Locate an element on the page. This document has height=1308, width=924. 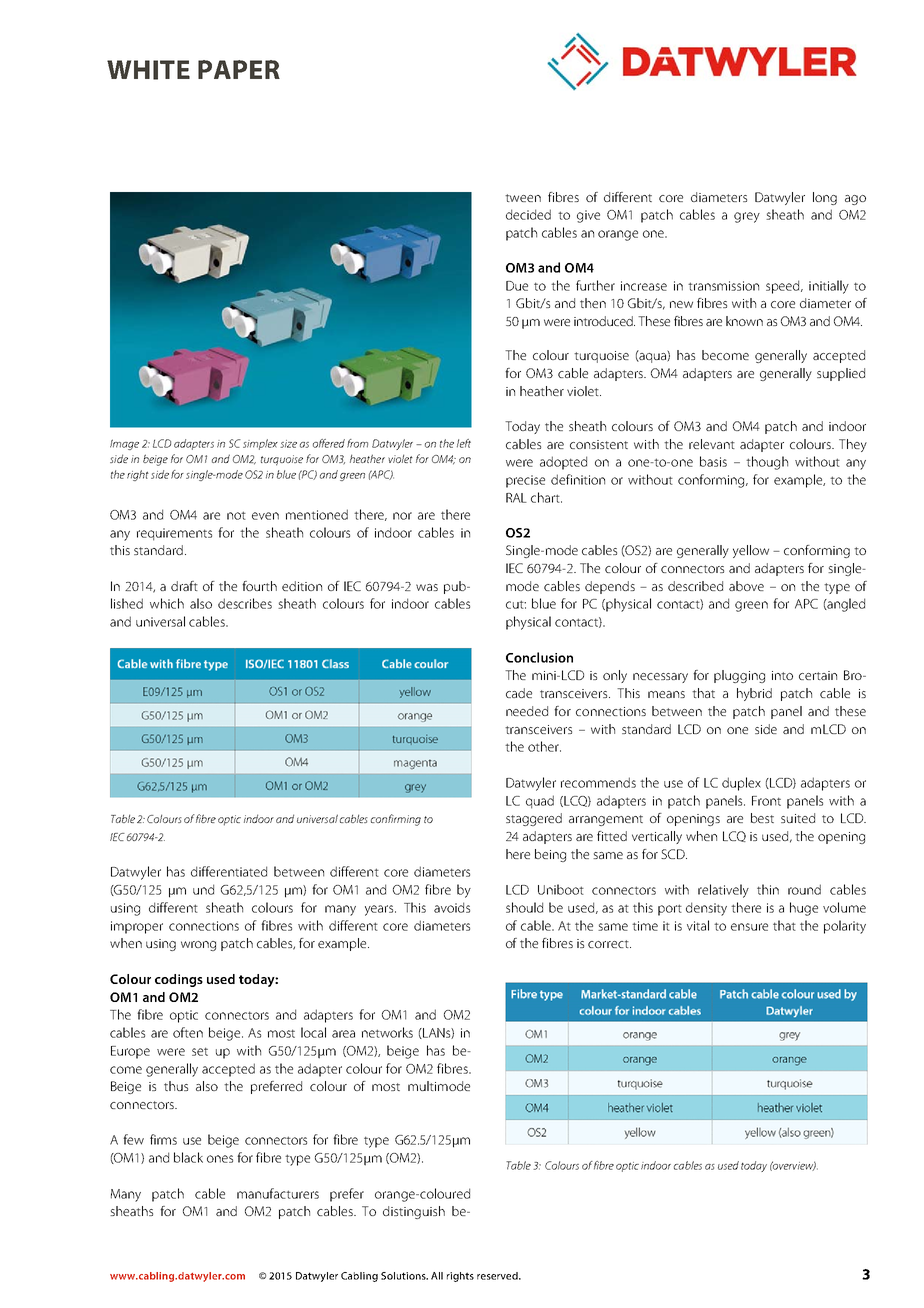
thin is located at coordinates (768, 889).
